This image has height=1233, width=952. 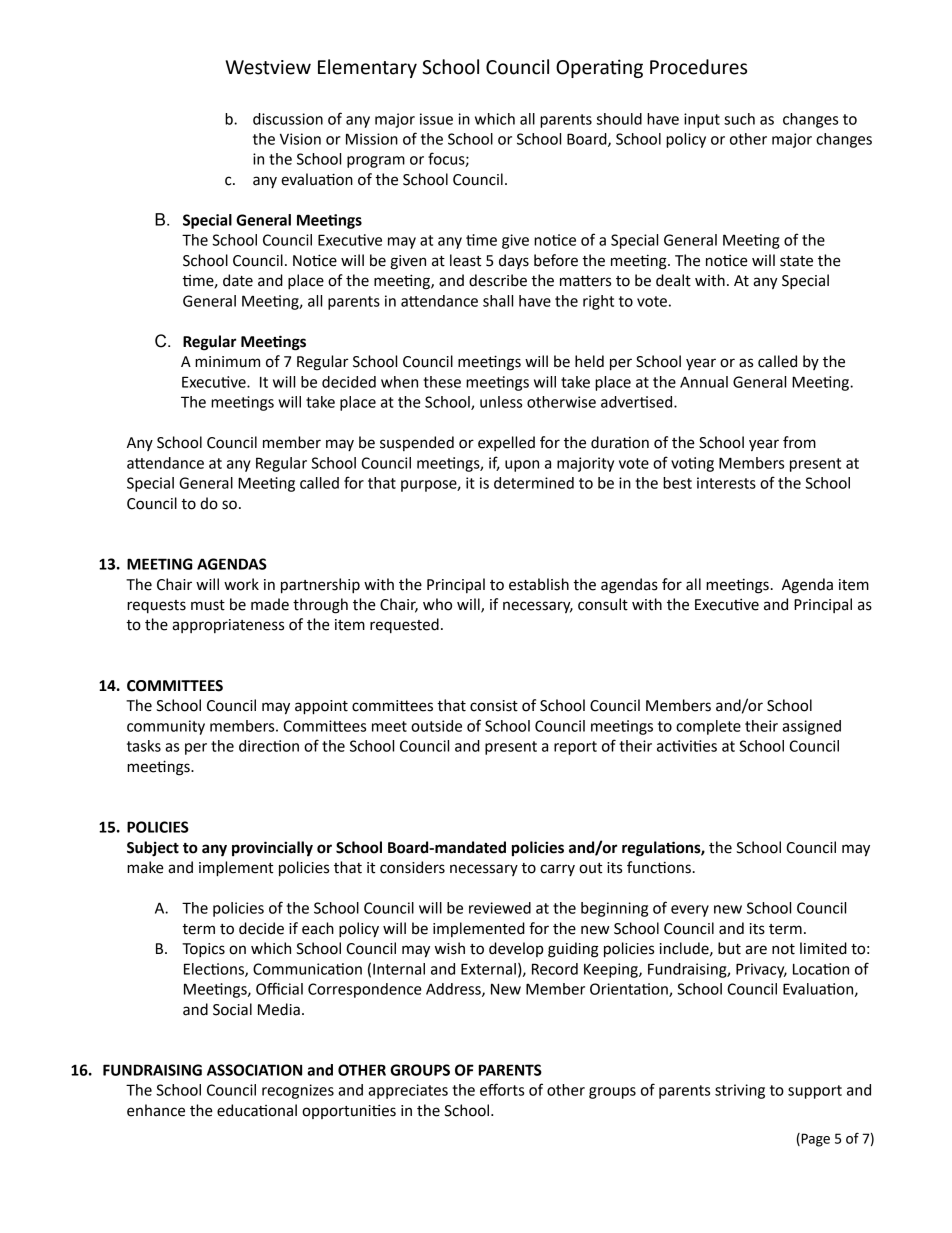 What do you see at coordinates (739, 119) in the image?
I see `such` at bounding box center [739, 119].
